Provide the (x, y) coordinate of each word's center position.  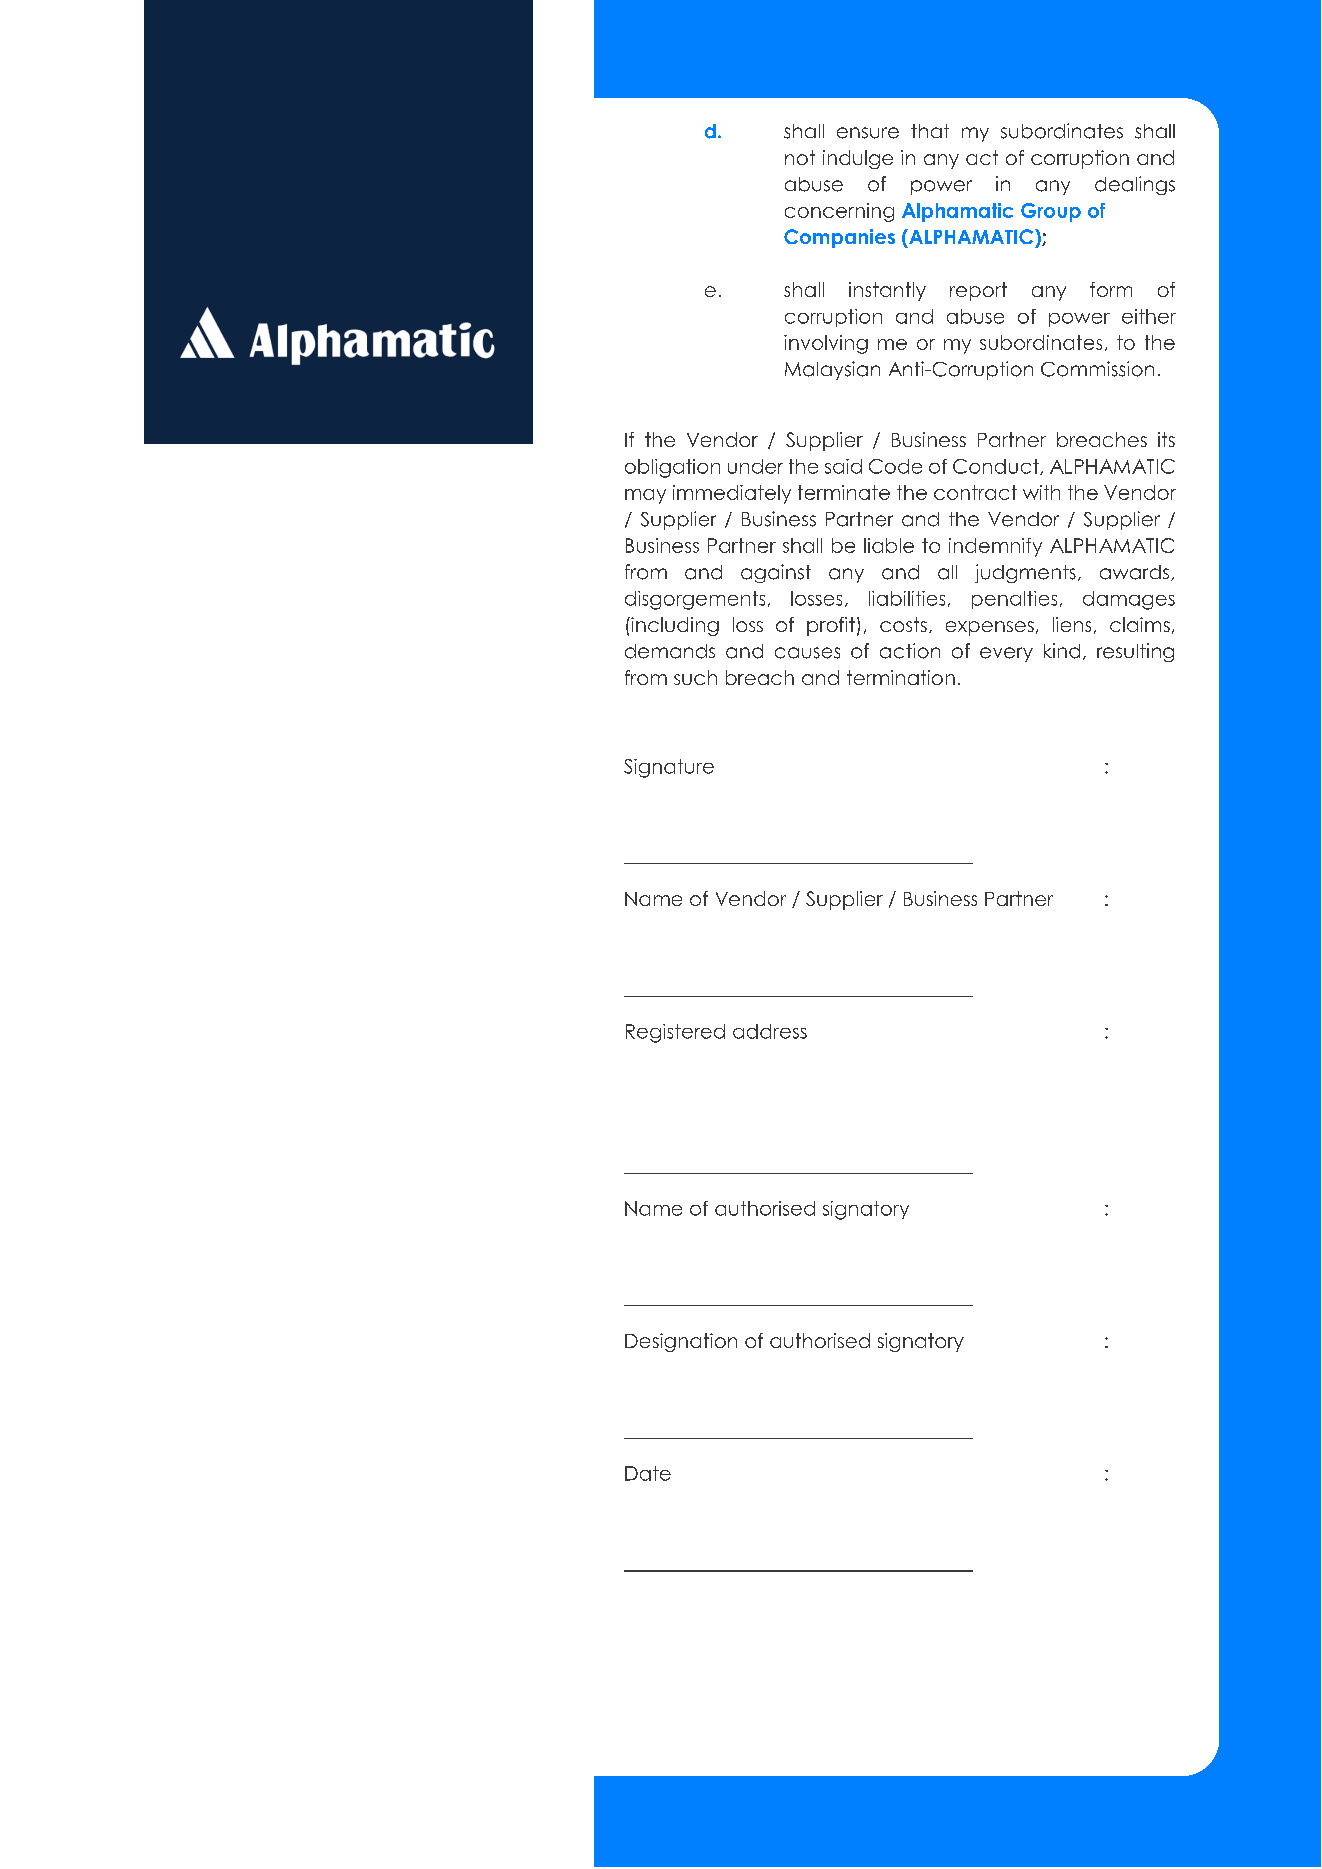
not (800, 157)
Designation (681, 1342)
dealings (1135, 185)
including (674, 626)
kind (1062, 651)
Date (648, 1473)
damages (1129, 600)
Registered (675, 1033)
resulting (1135, 652)
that (930, 131)
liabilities (907, 598)
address (770, 1031)
